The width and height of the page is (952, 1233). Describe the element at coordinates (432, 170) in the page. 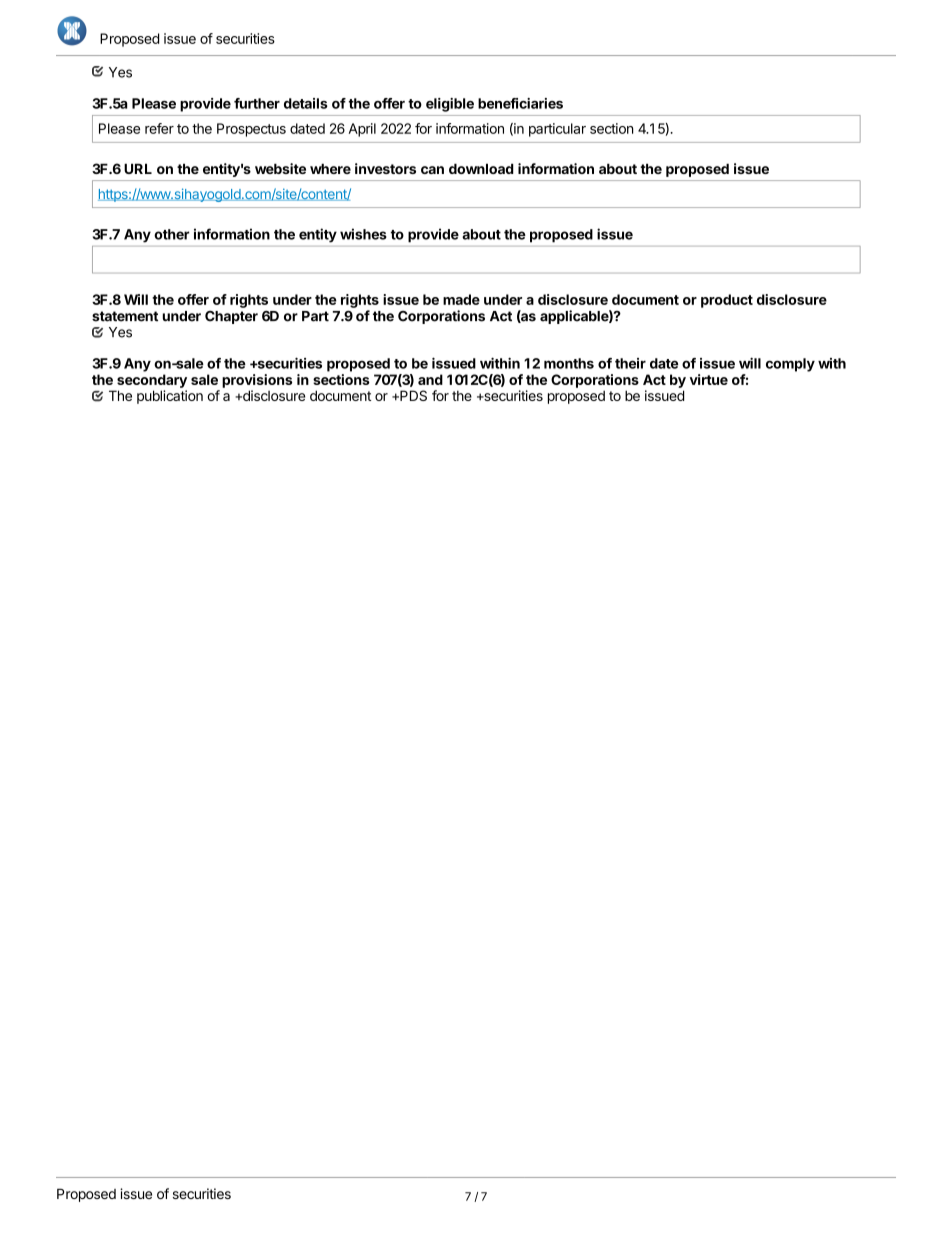

I see `can` at that location.
